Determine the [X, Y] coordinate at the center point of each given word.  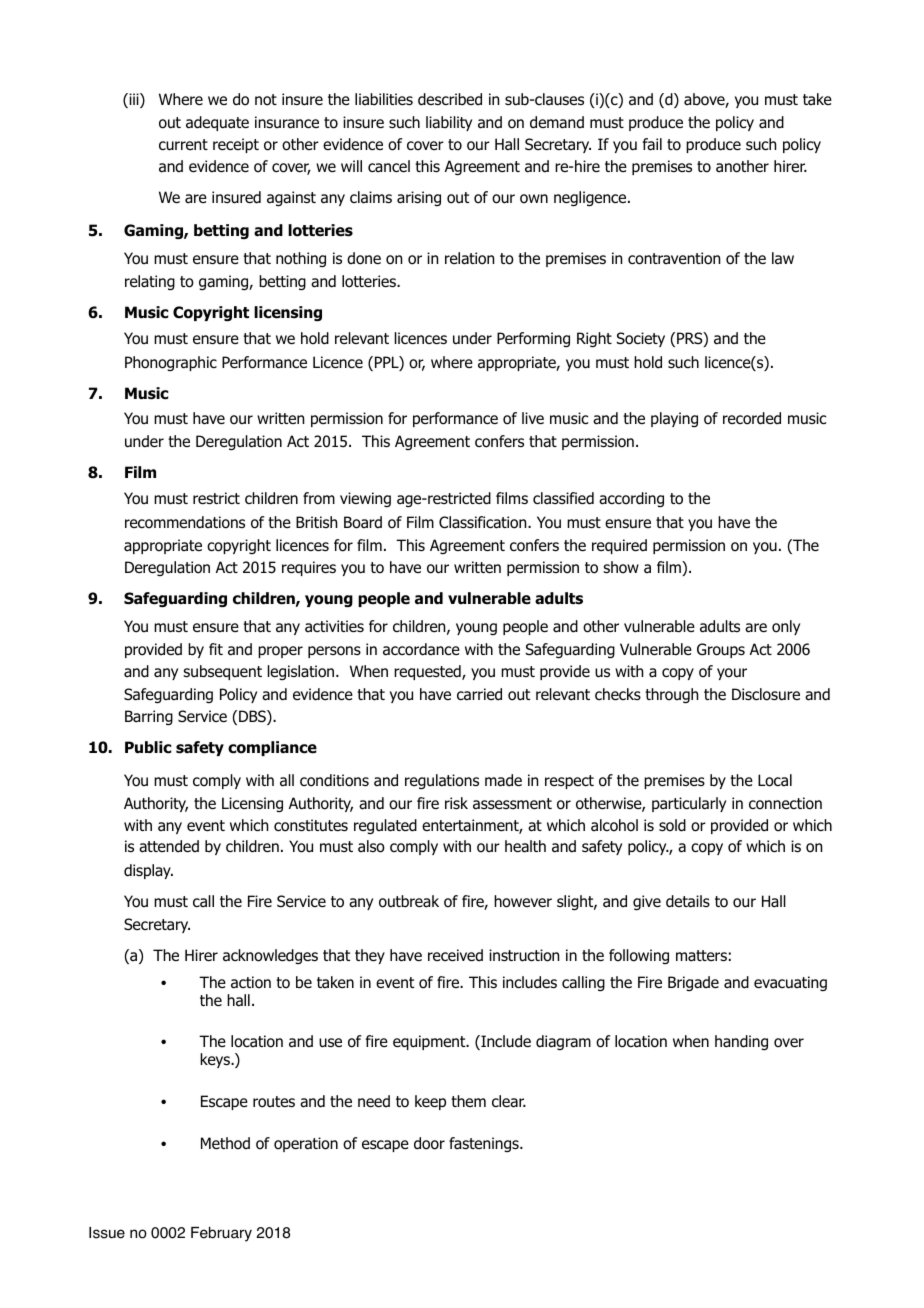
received [455, 955]
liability [449, 123]
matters [701, 956]
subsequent [222, 672]
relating [150, 283]
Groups [721, 650]
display [148, 871]
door [429, 1143]
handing [741, 1042]
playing [674, 419]
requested [428, 672]
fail [652, 144]
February [221, 1234]
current [183, 145]
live [533, 418]
